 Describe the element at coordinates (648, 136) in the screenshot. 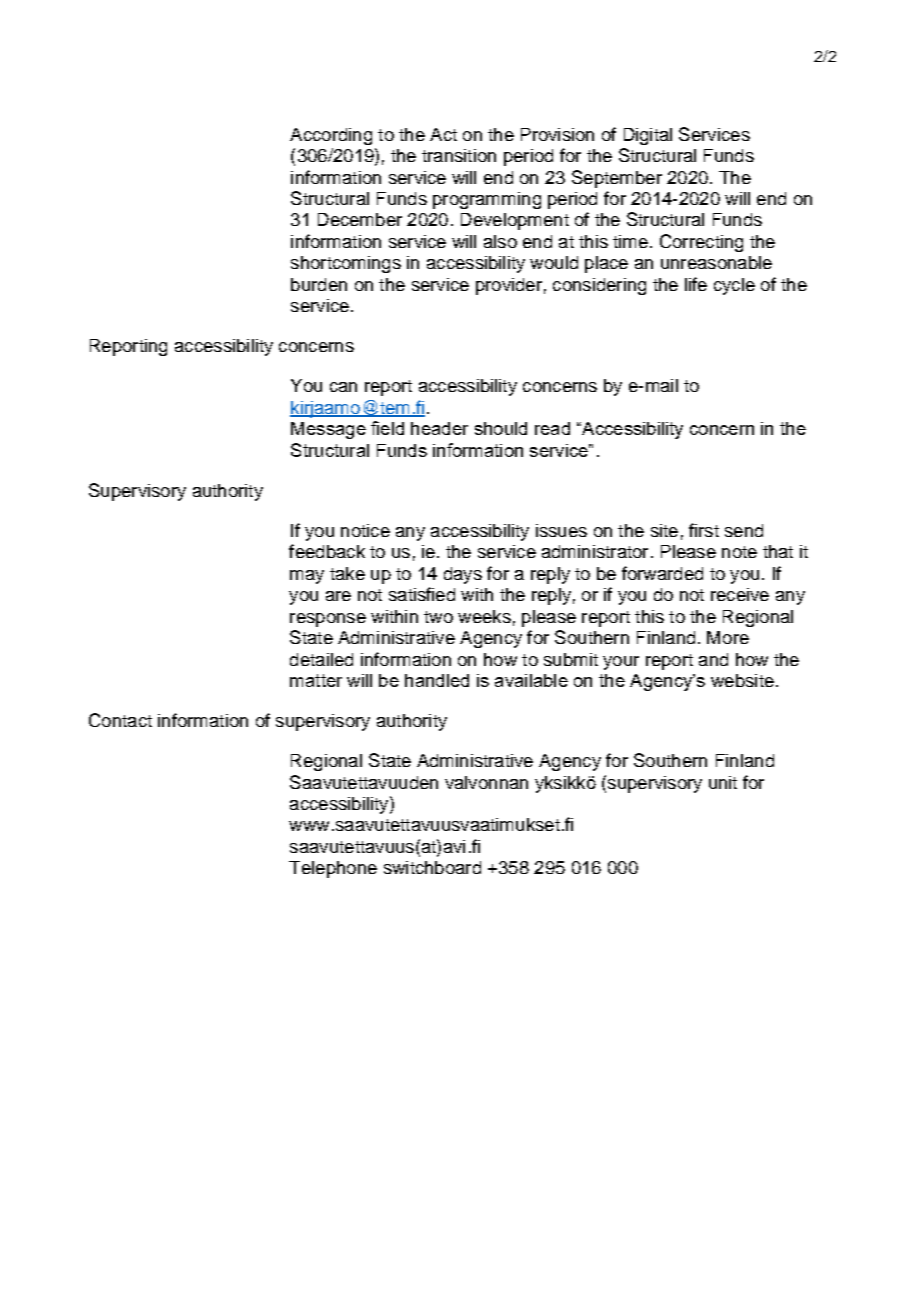

I see `Digital` at that location.
